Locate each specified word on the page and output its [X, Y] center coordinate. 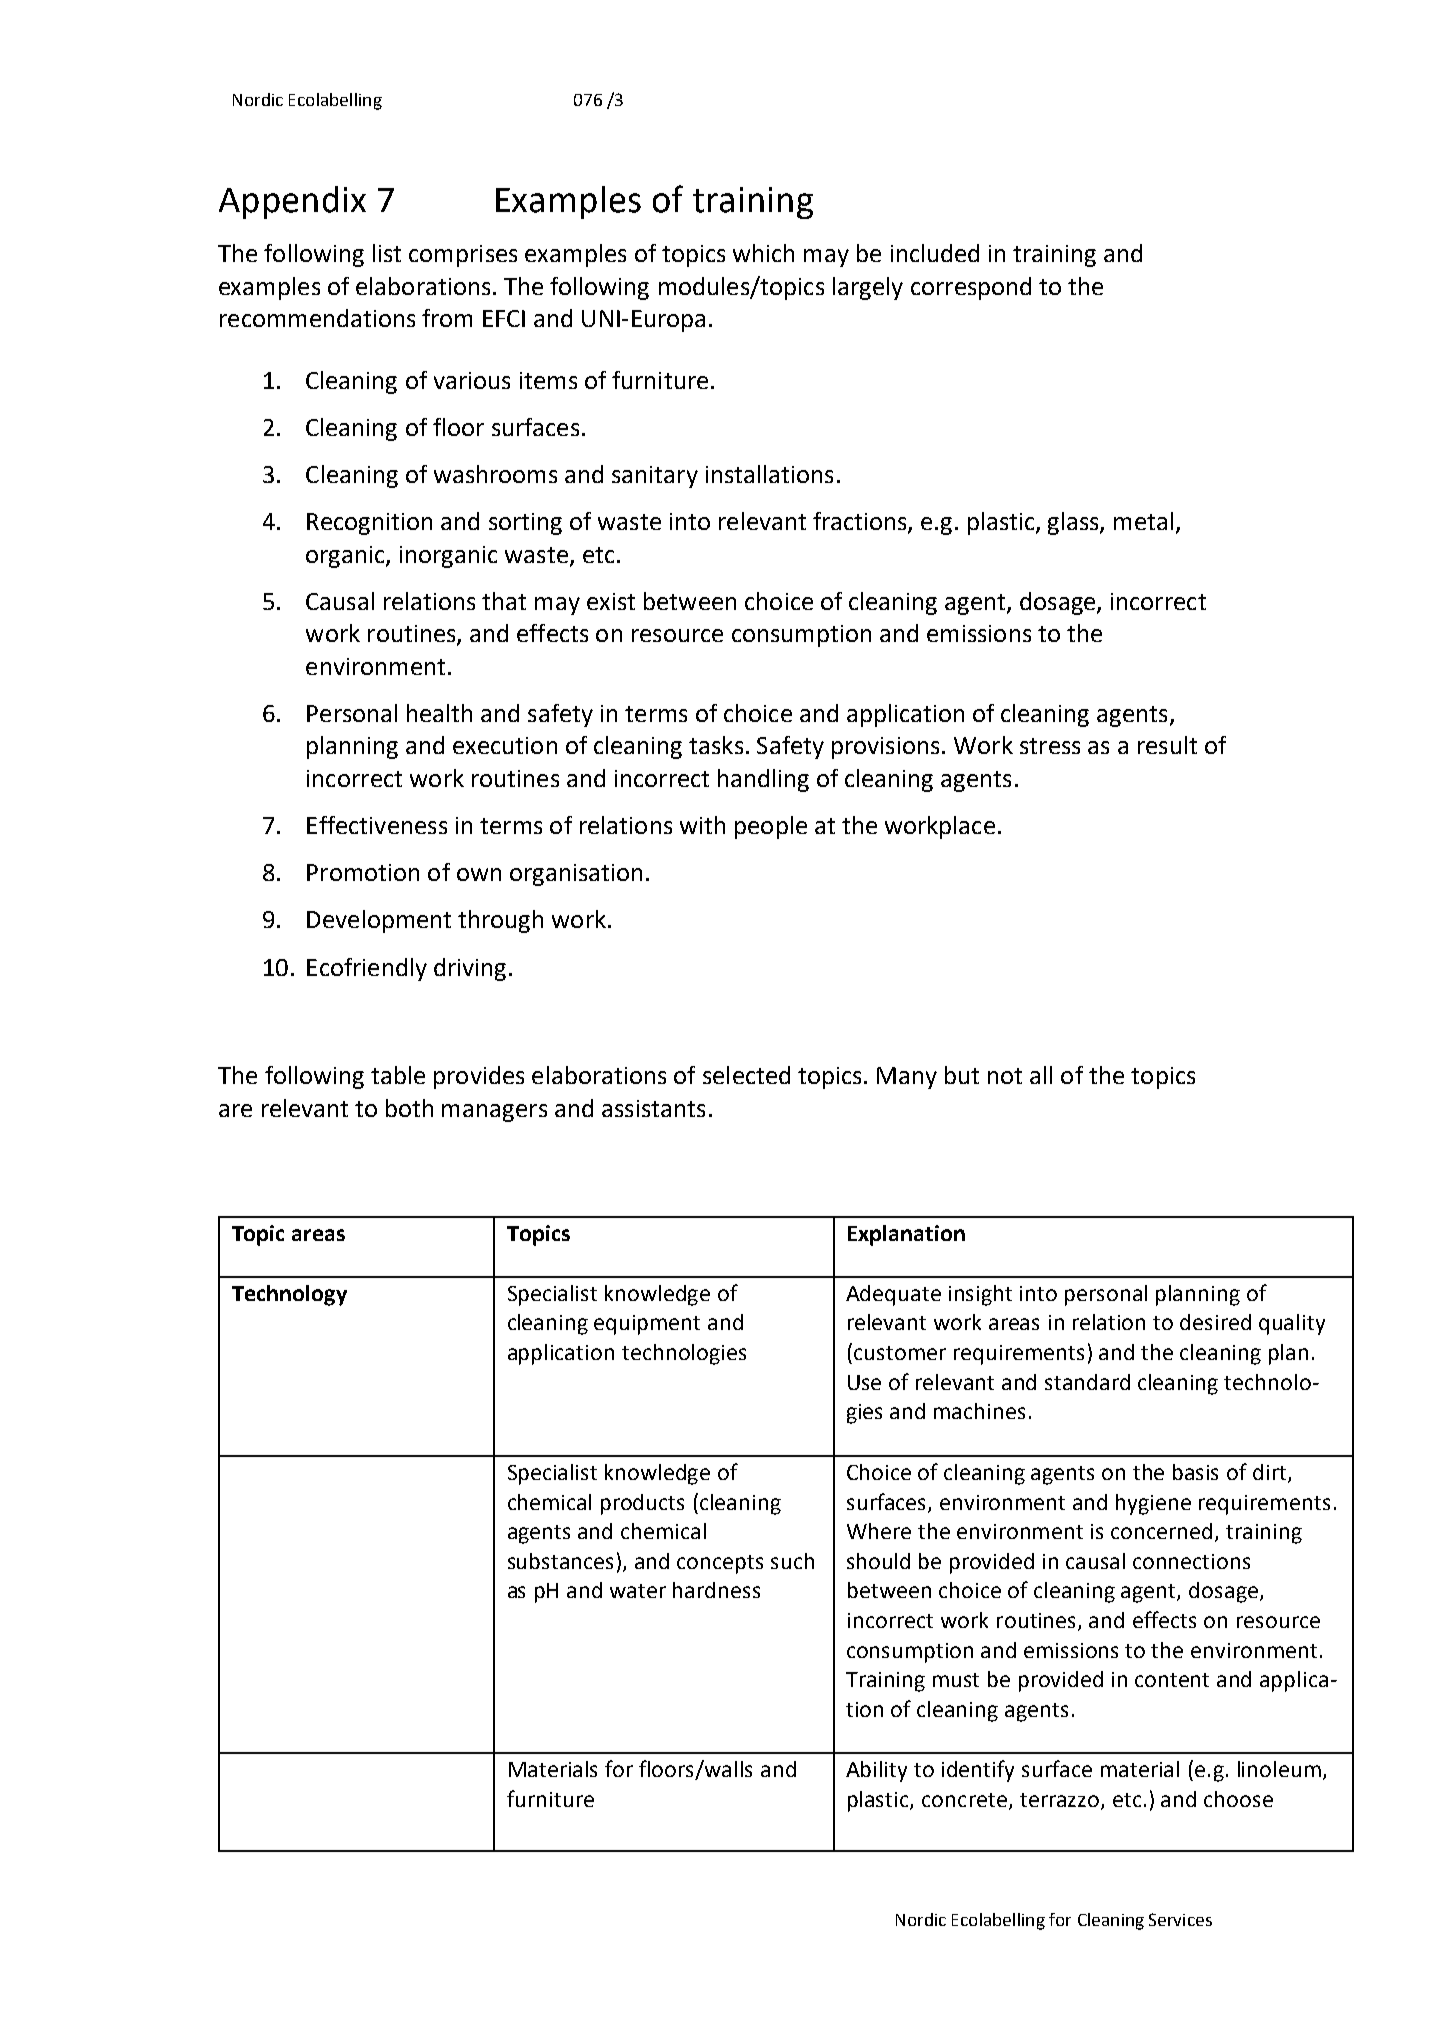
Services [1180, 1919]
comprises [463, 256]
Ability [876, 1771]
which [763, 253]
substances [560, 1561]
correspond [971, 288]
